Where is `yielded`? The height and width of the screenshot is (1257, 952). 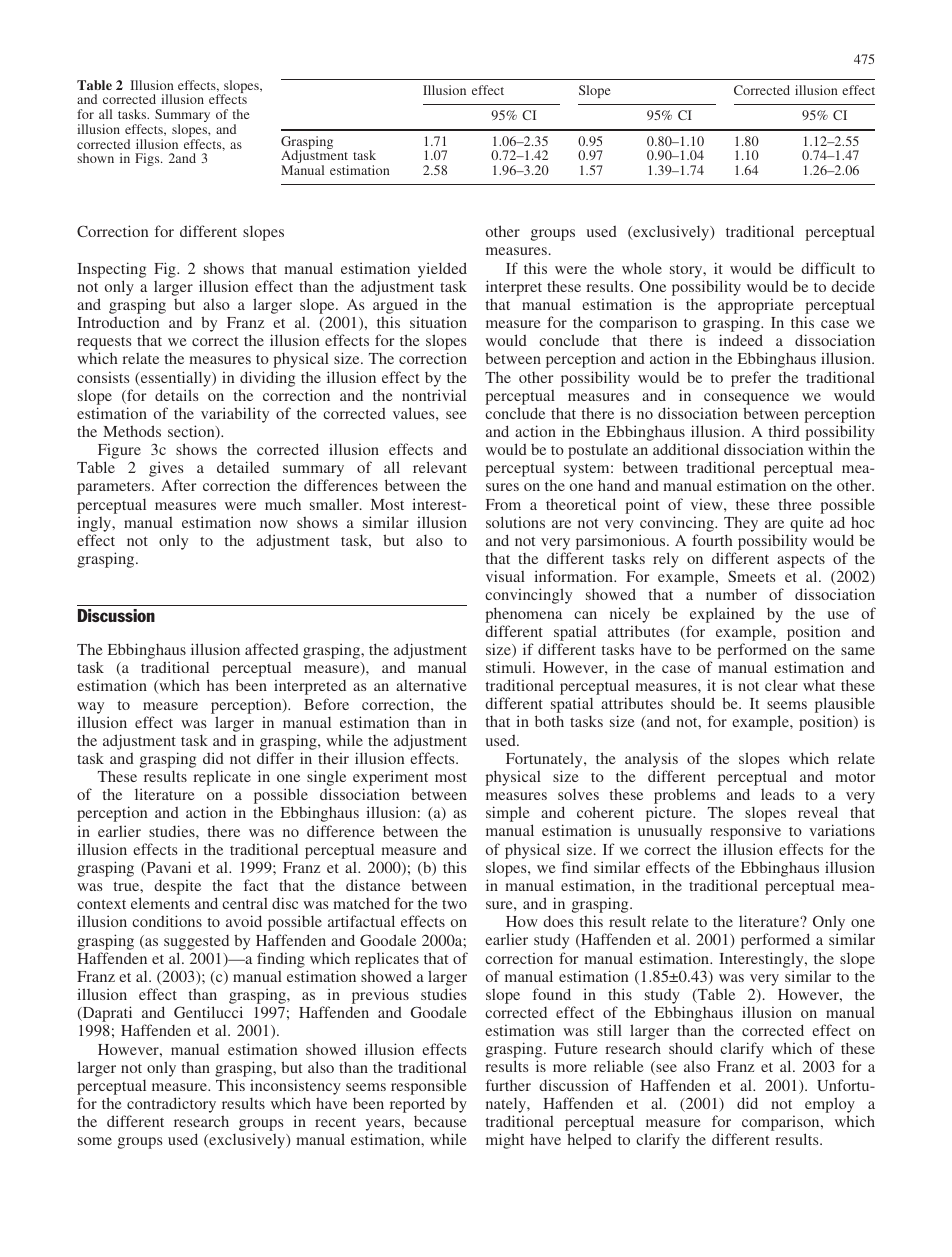 yielded is located at coordinates (442, 270).
